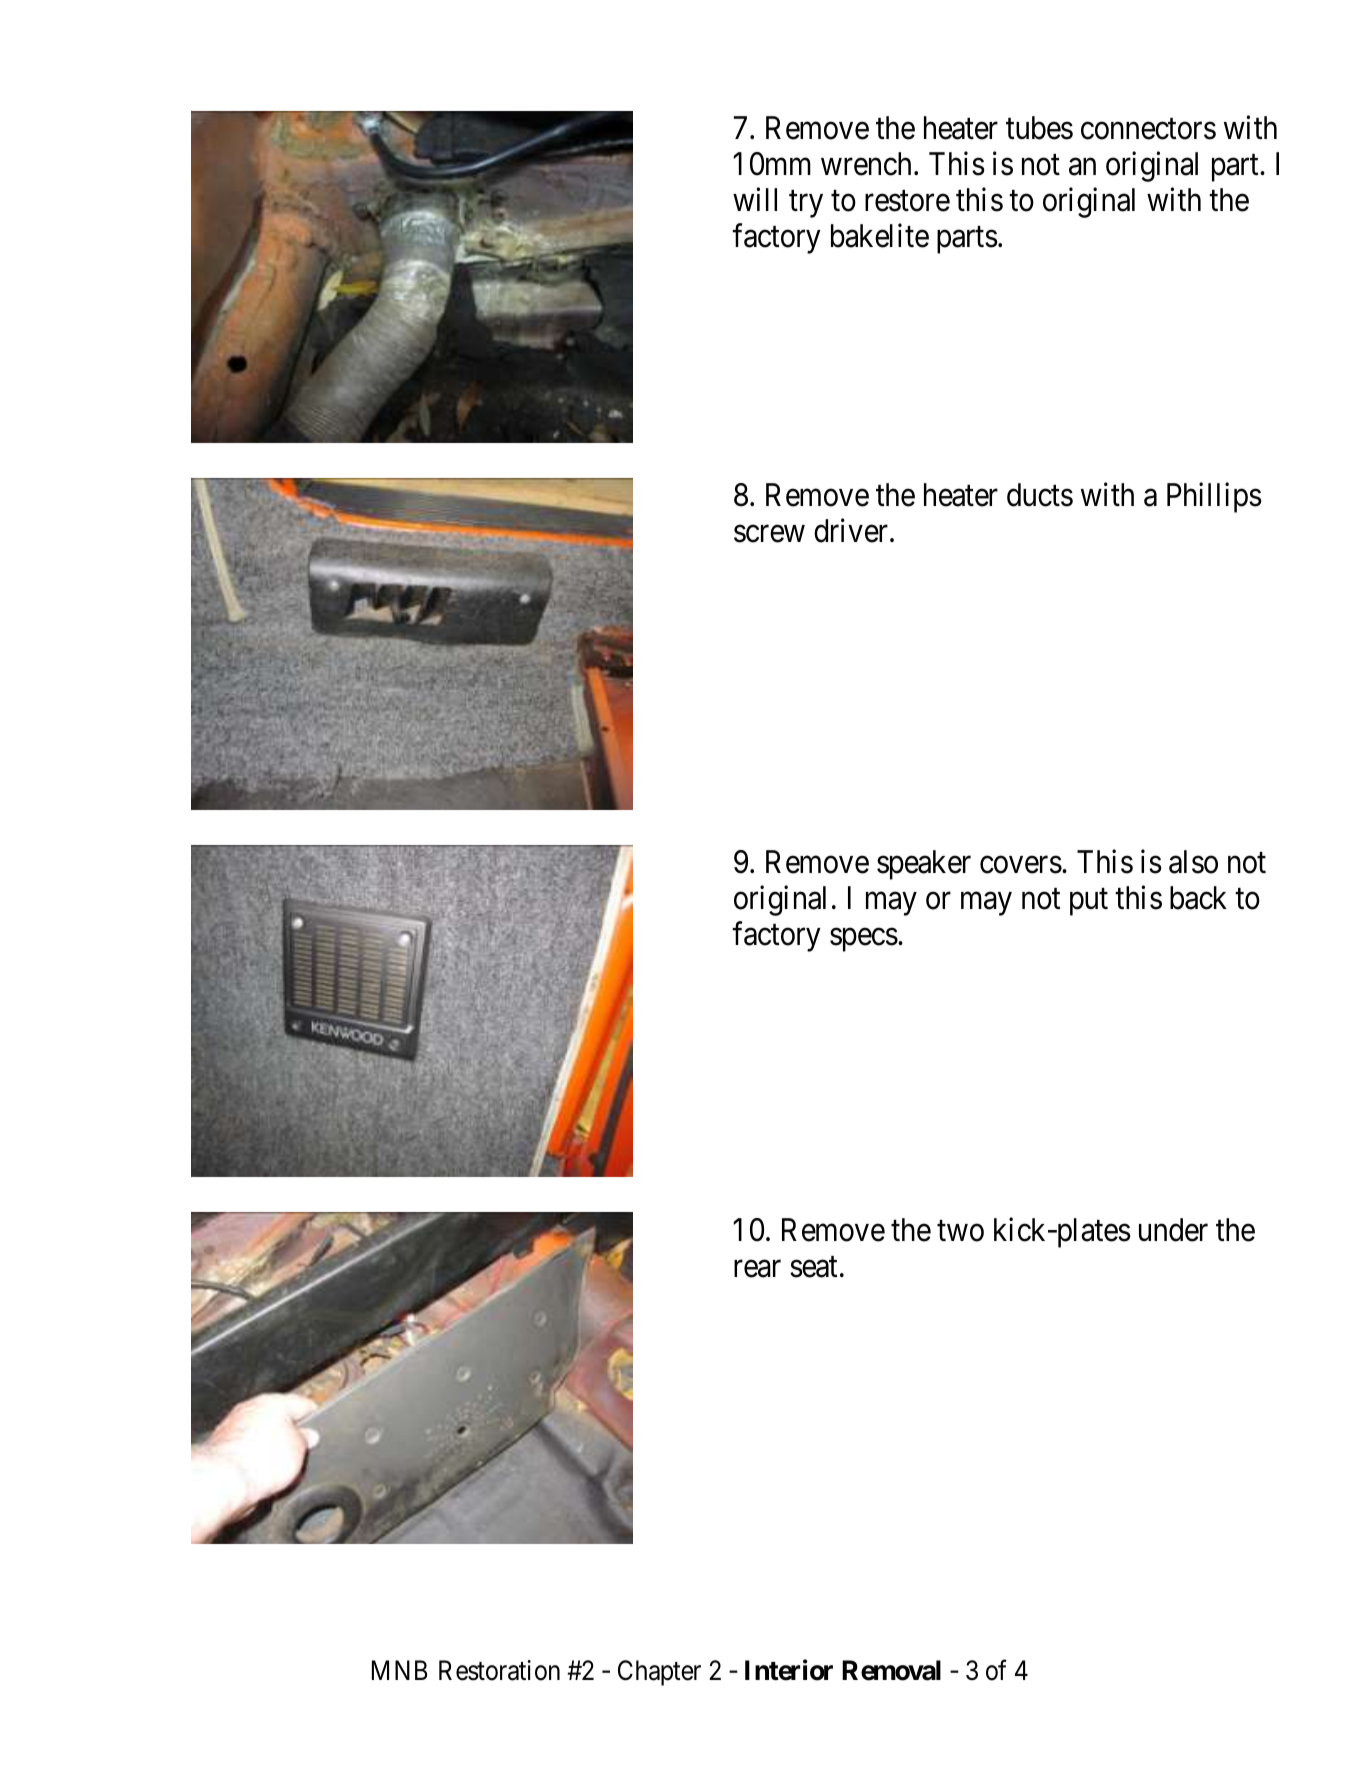 The width and height of the screenshot is (1365, 1767). What do you see at coordinates (499, 1670) in the screenshot?
I see `Restoration` at bounding box center [499, 1670].
